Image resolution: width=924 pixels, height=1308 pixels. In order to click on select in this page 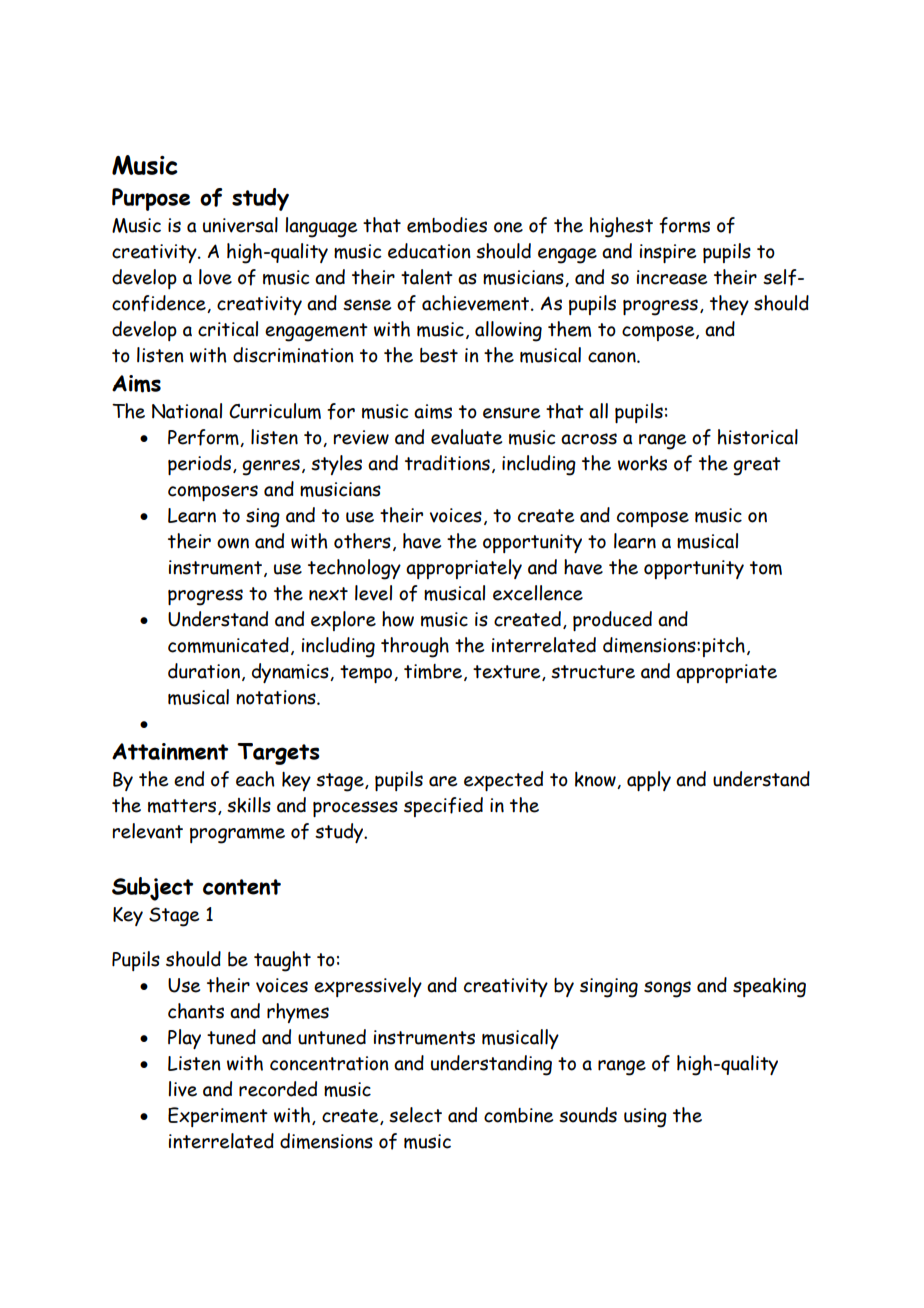, I will do `click(415, 1115)`.
